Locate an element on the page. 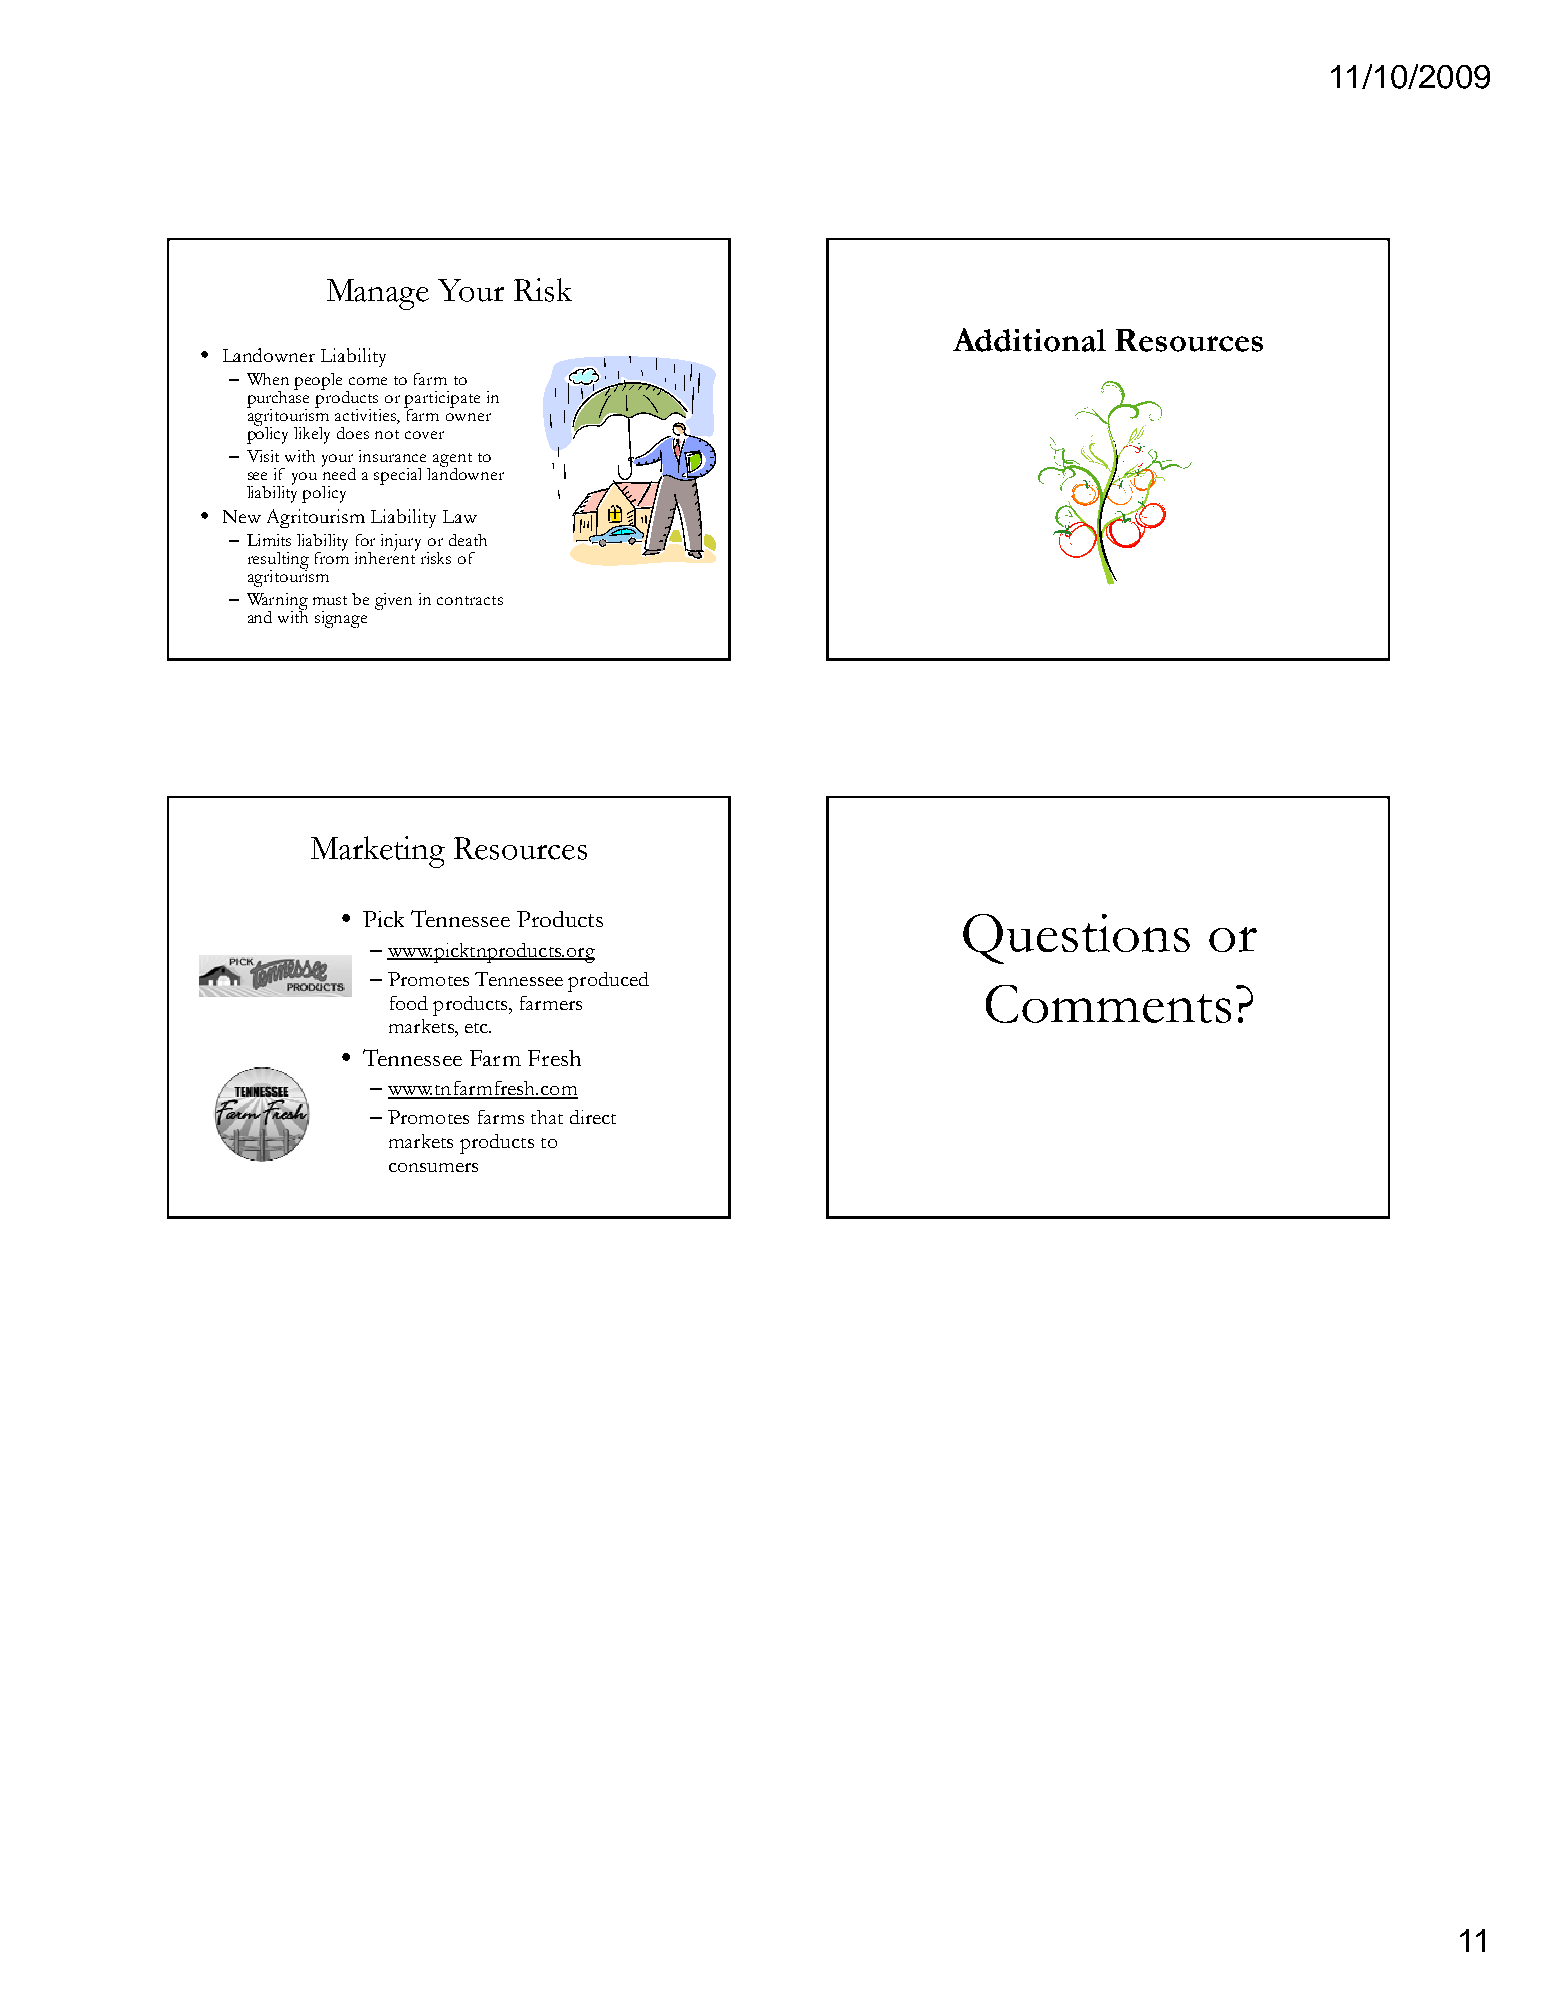  Marketing is located at coordinates (378, 852).
